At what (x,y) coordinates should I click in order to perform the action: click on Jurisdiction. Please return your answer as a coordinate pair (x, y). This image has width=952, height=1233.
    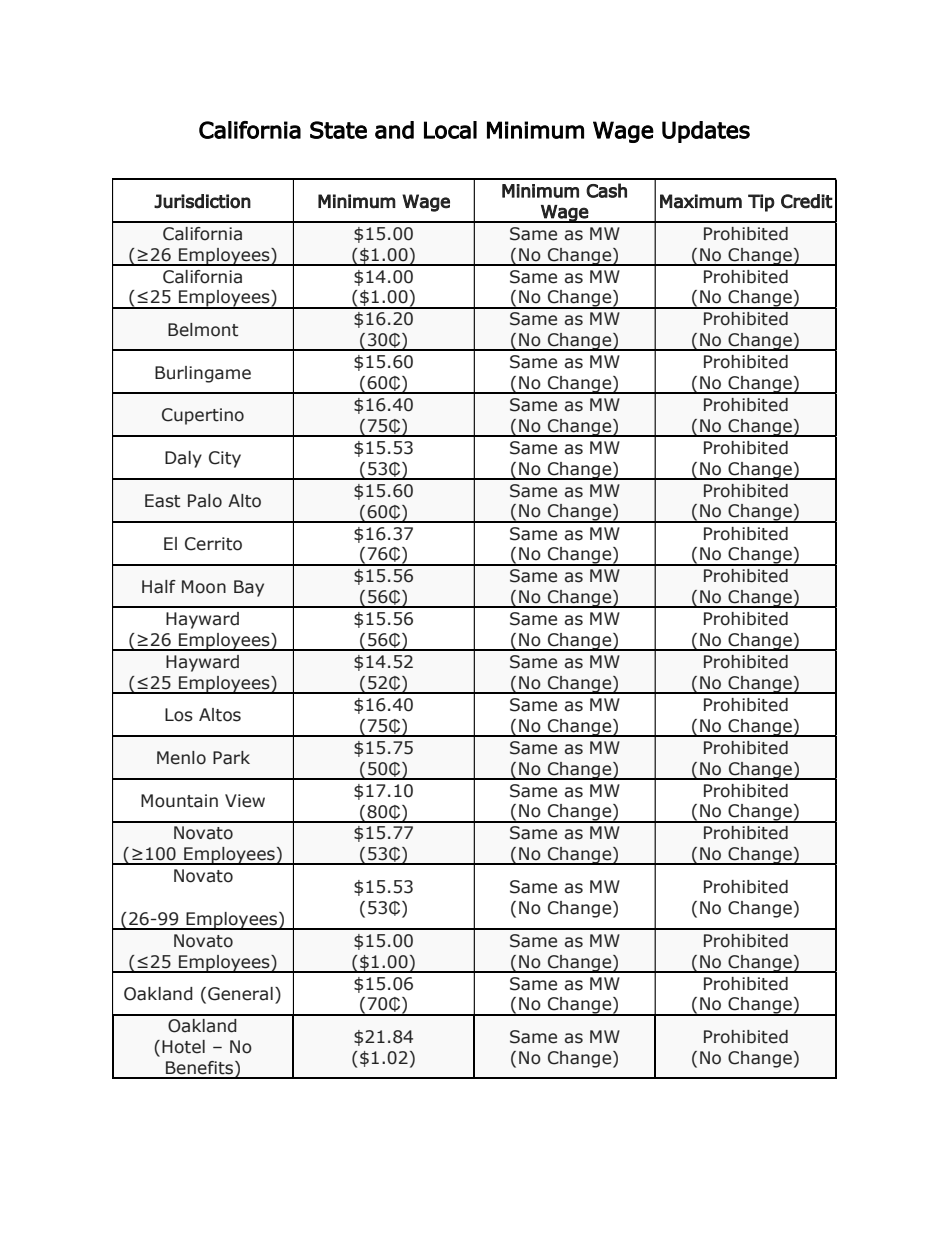
    Looking at the image, I should click on (202, 201).
